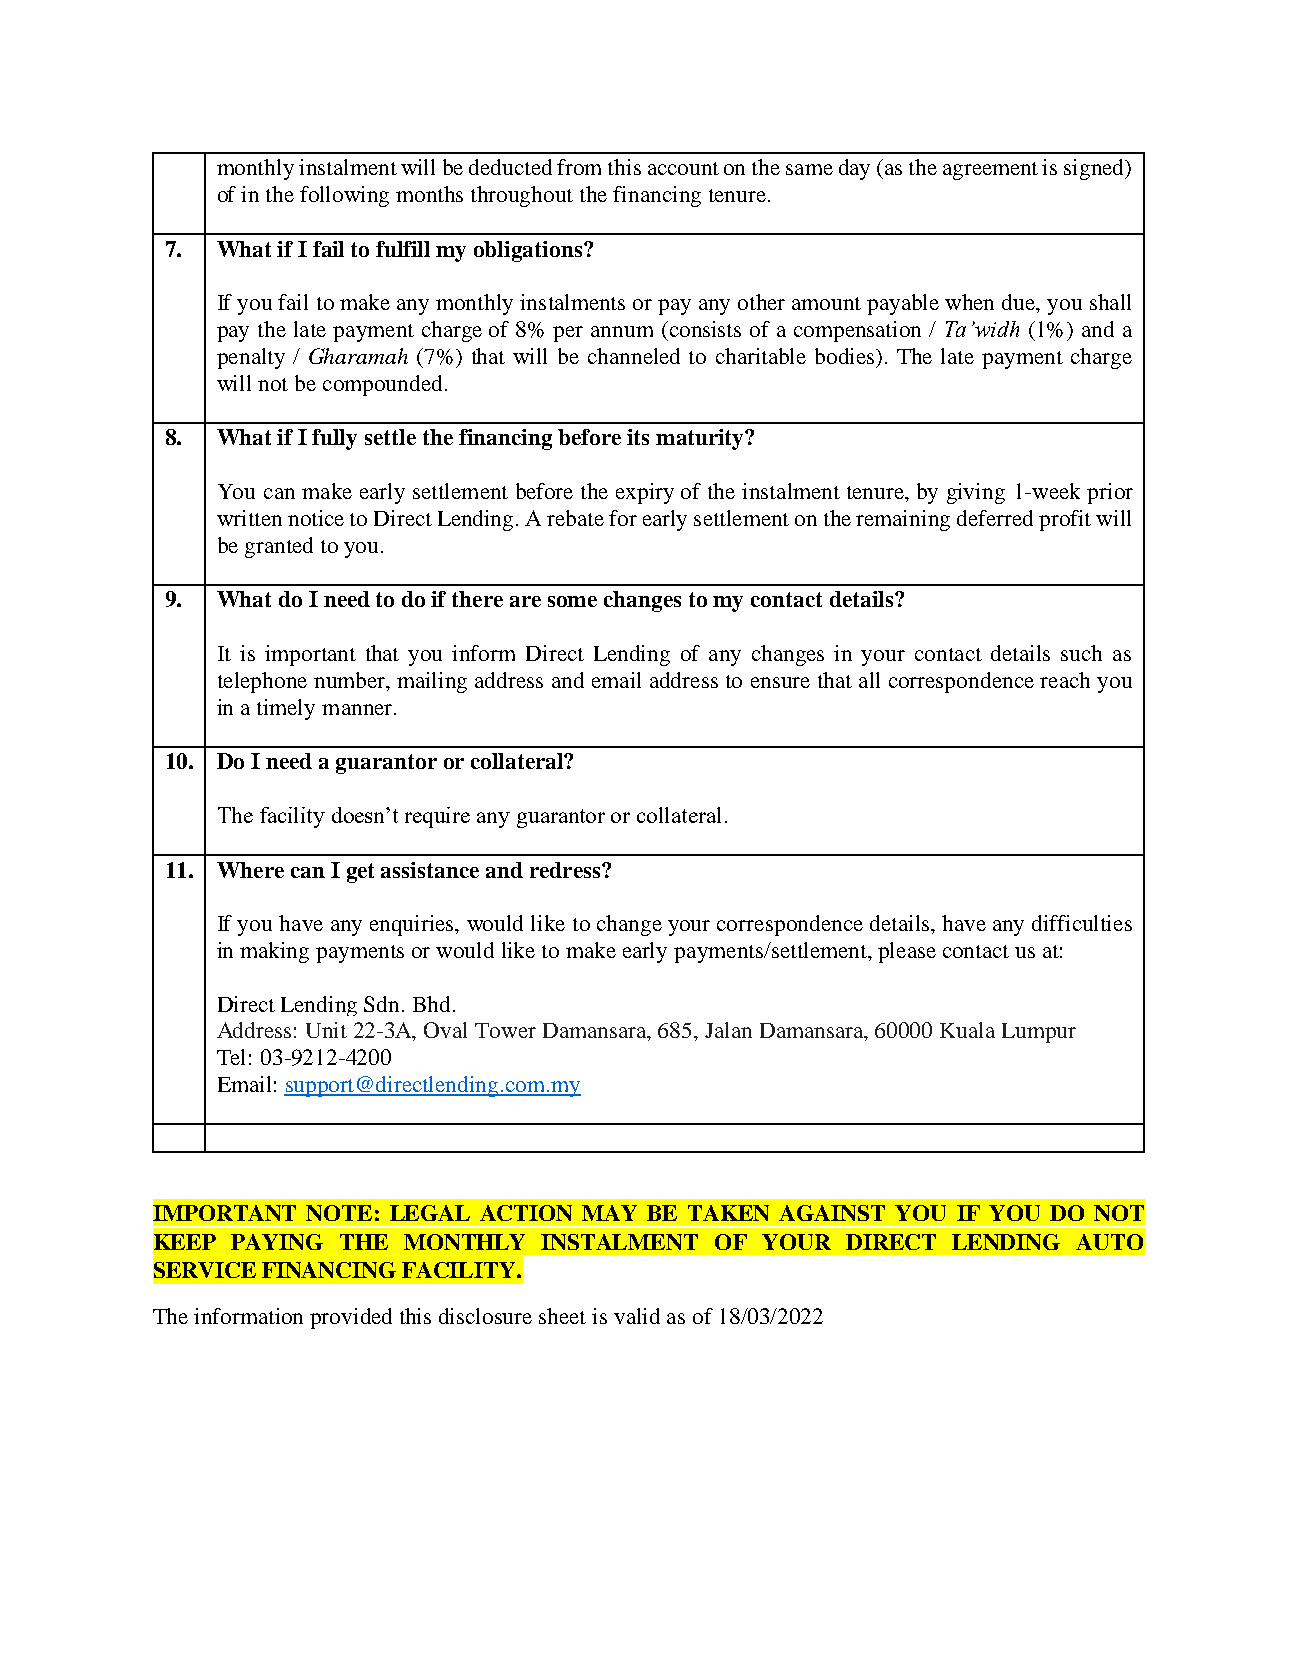  What do you see at coordinates (351, 1318) in the screenshot?
I see `provided` at bounding box center [351, 1318].
